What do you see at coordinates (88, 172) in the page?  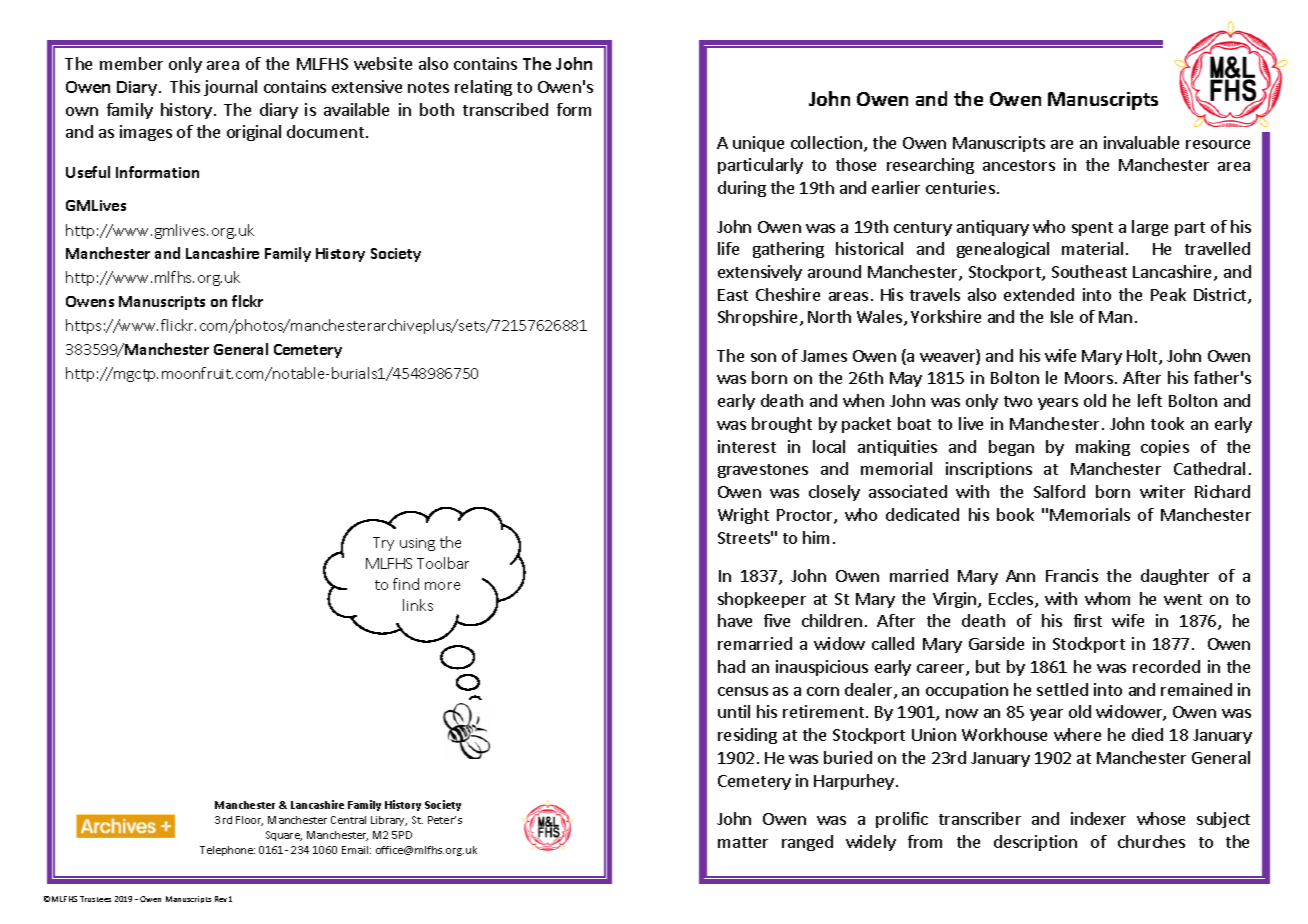 I see `Useful` at bounding box center [88, 172].
